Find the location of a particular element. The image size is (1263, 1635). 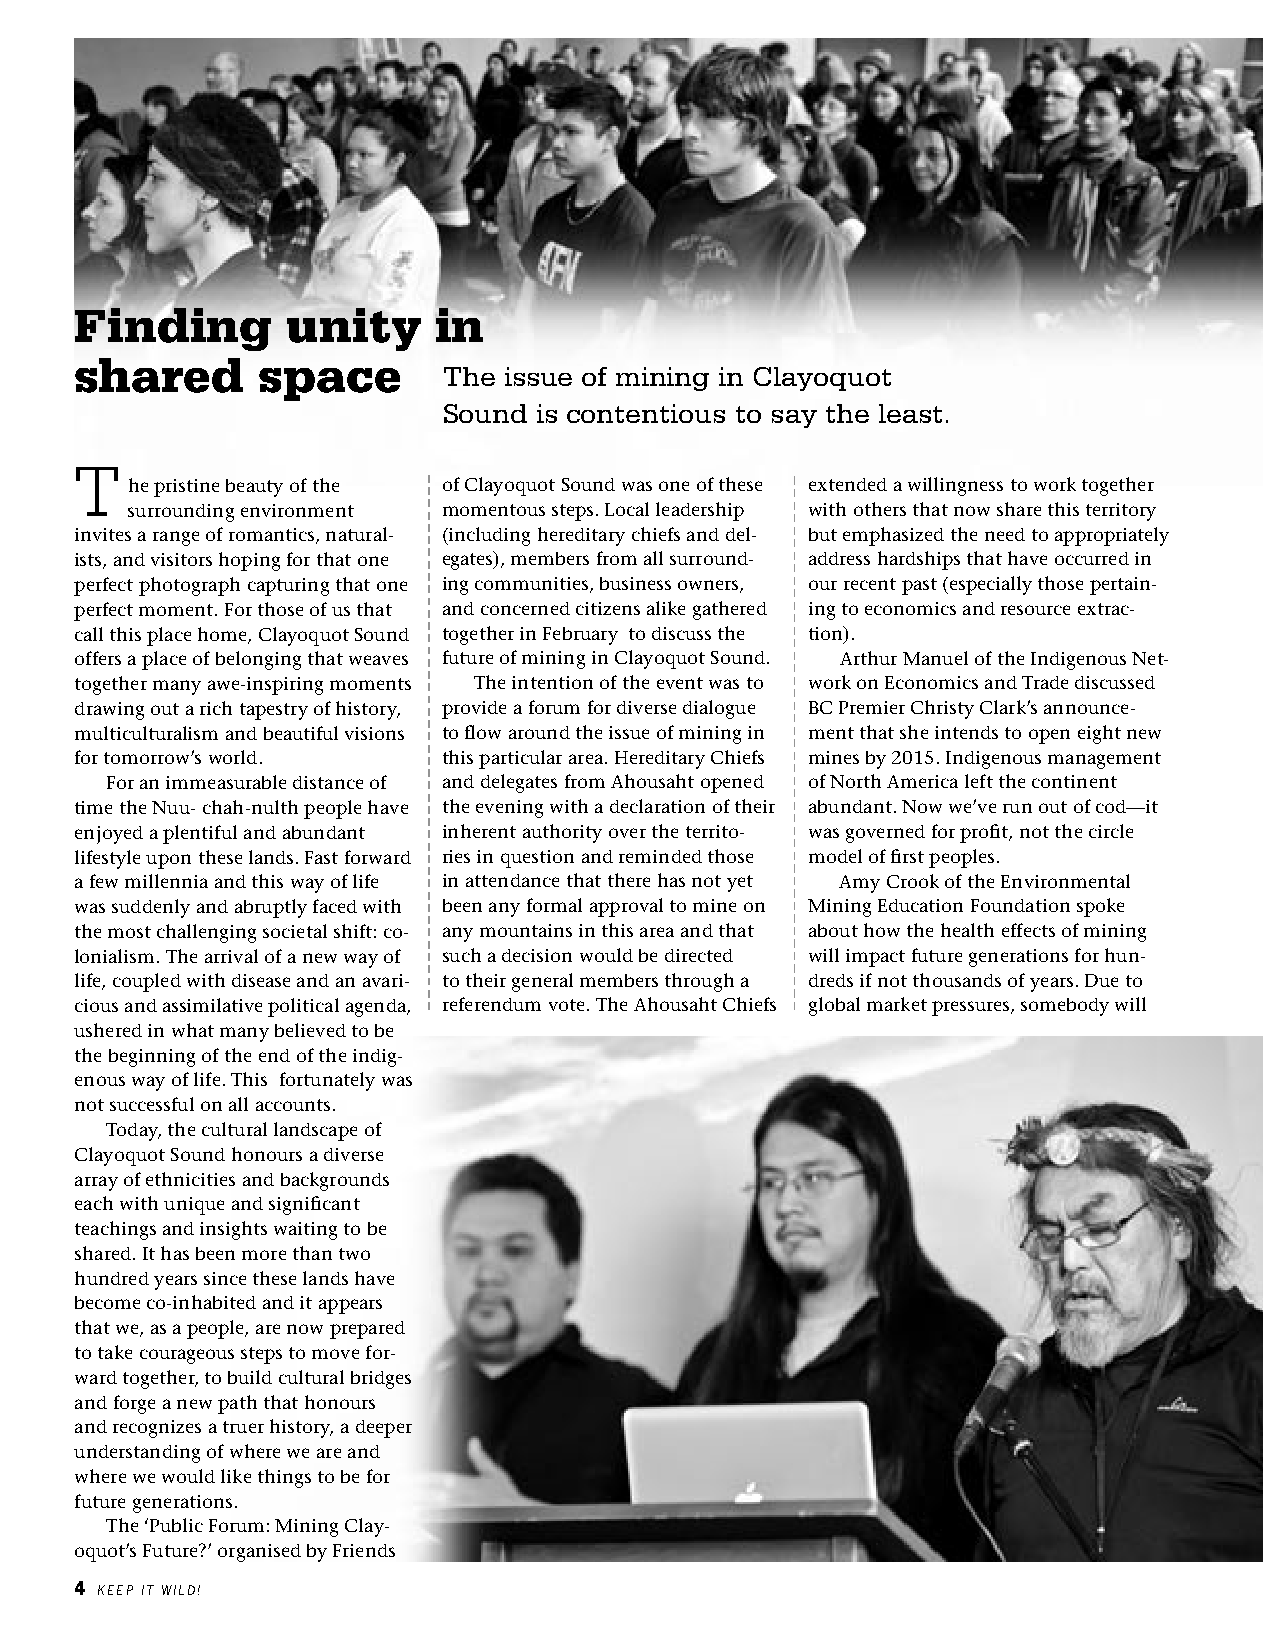

least is located at coordinates (910, 413).
